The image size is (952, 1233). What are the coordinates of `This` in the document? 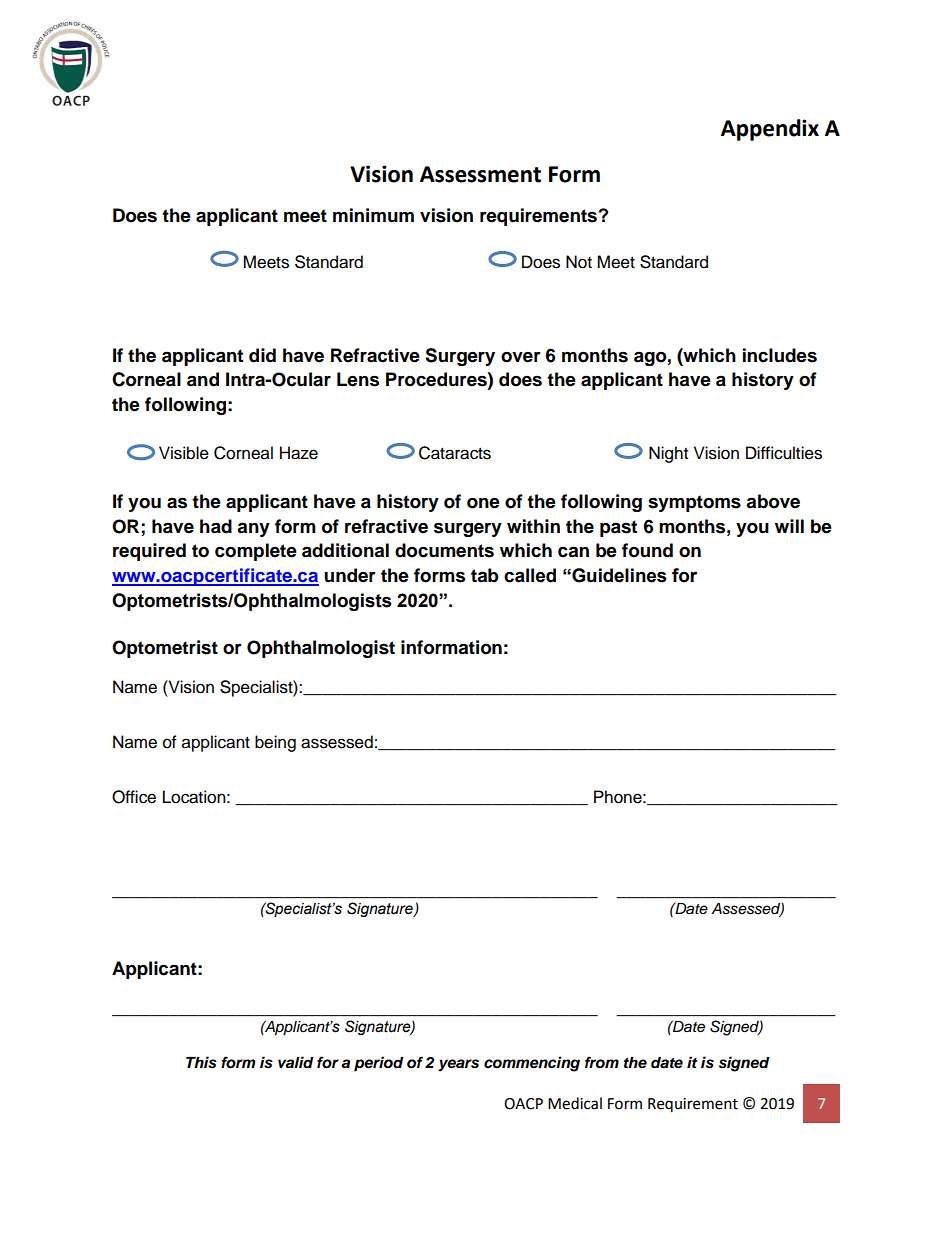 It's located at (201, 1062).
